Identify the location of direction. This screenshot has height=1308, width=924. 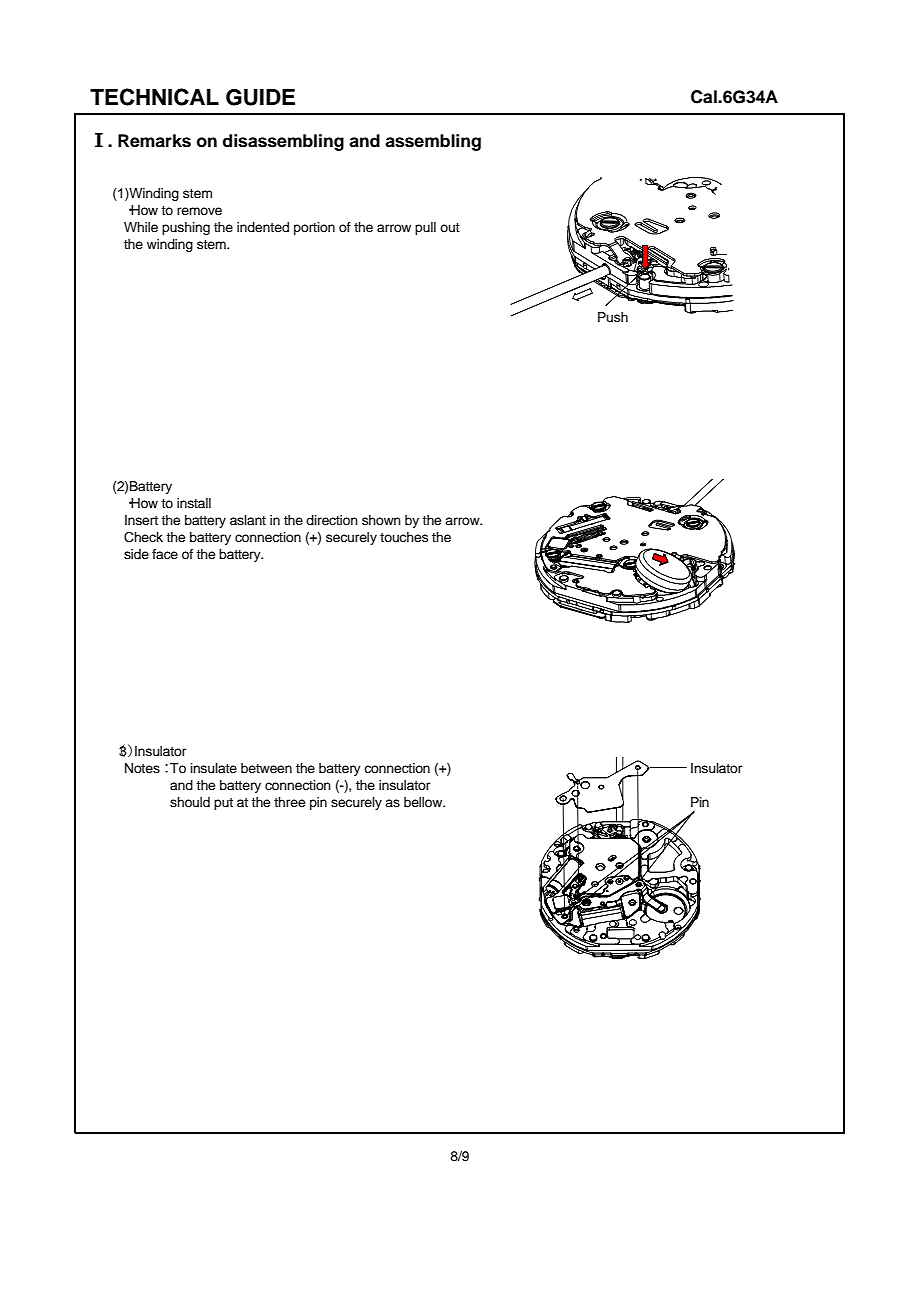
(332, 520).
